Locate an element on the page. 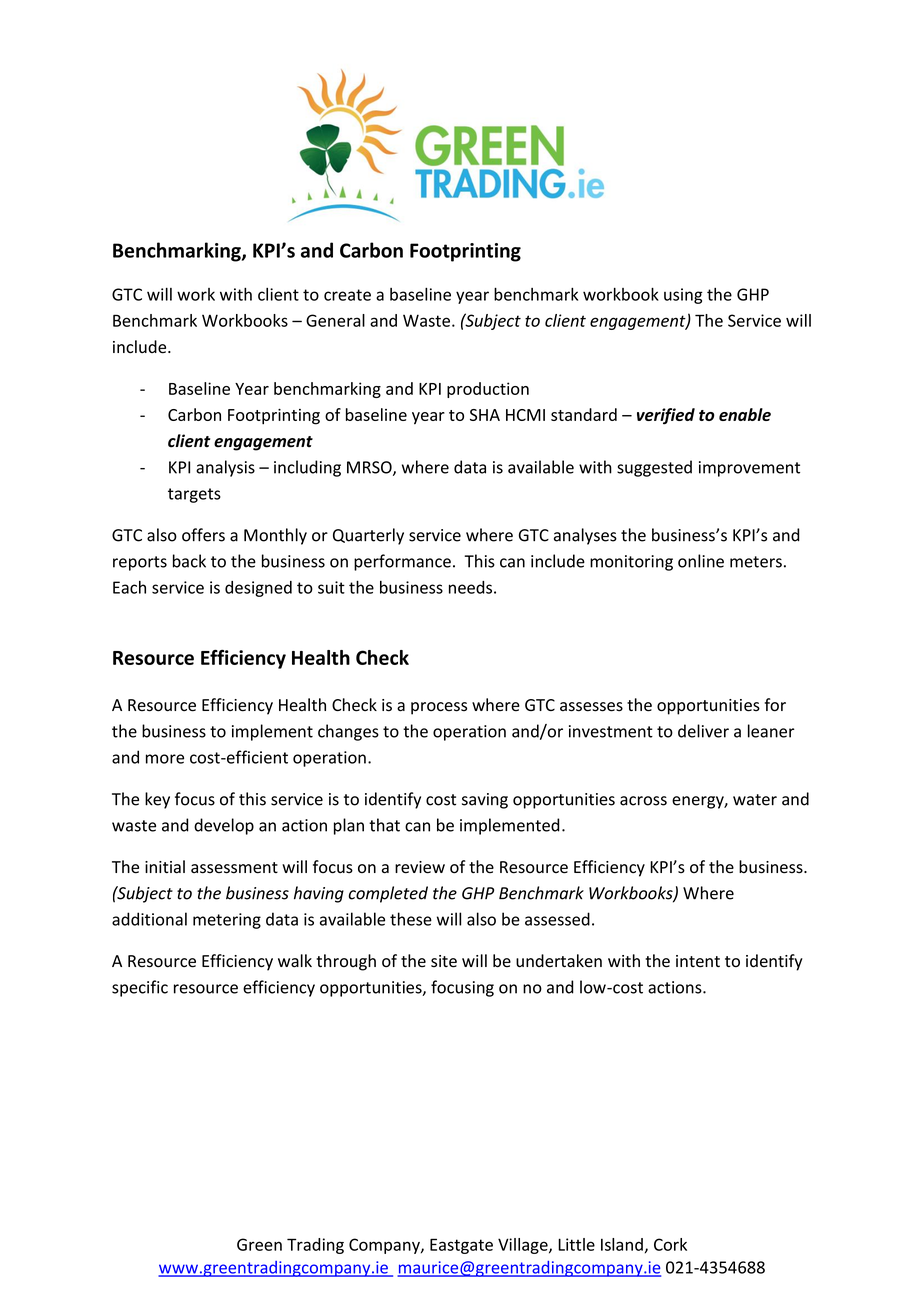  online is located at coordinates (701, 561).
